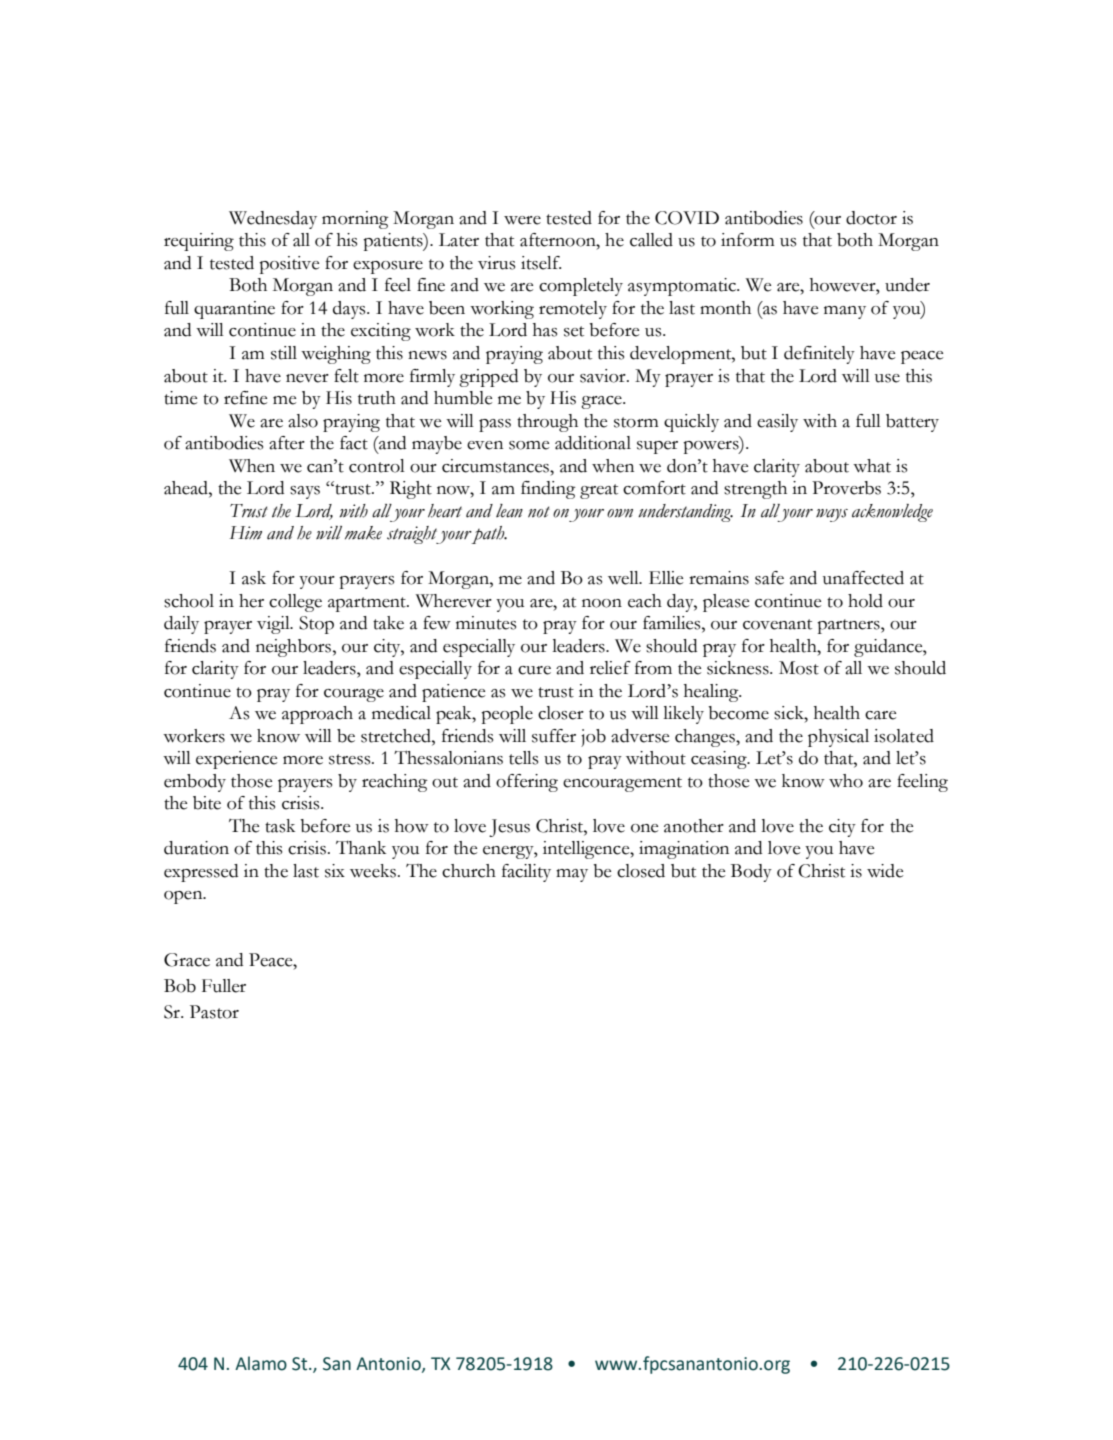 The image size is (1113, 1440). I want to click on wide, so click(885, 871).
